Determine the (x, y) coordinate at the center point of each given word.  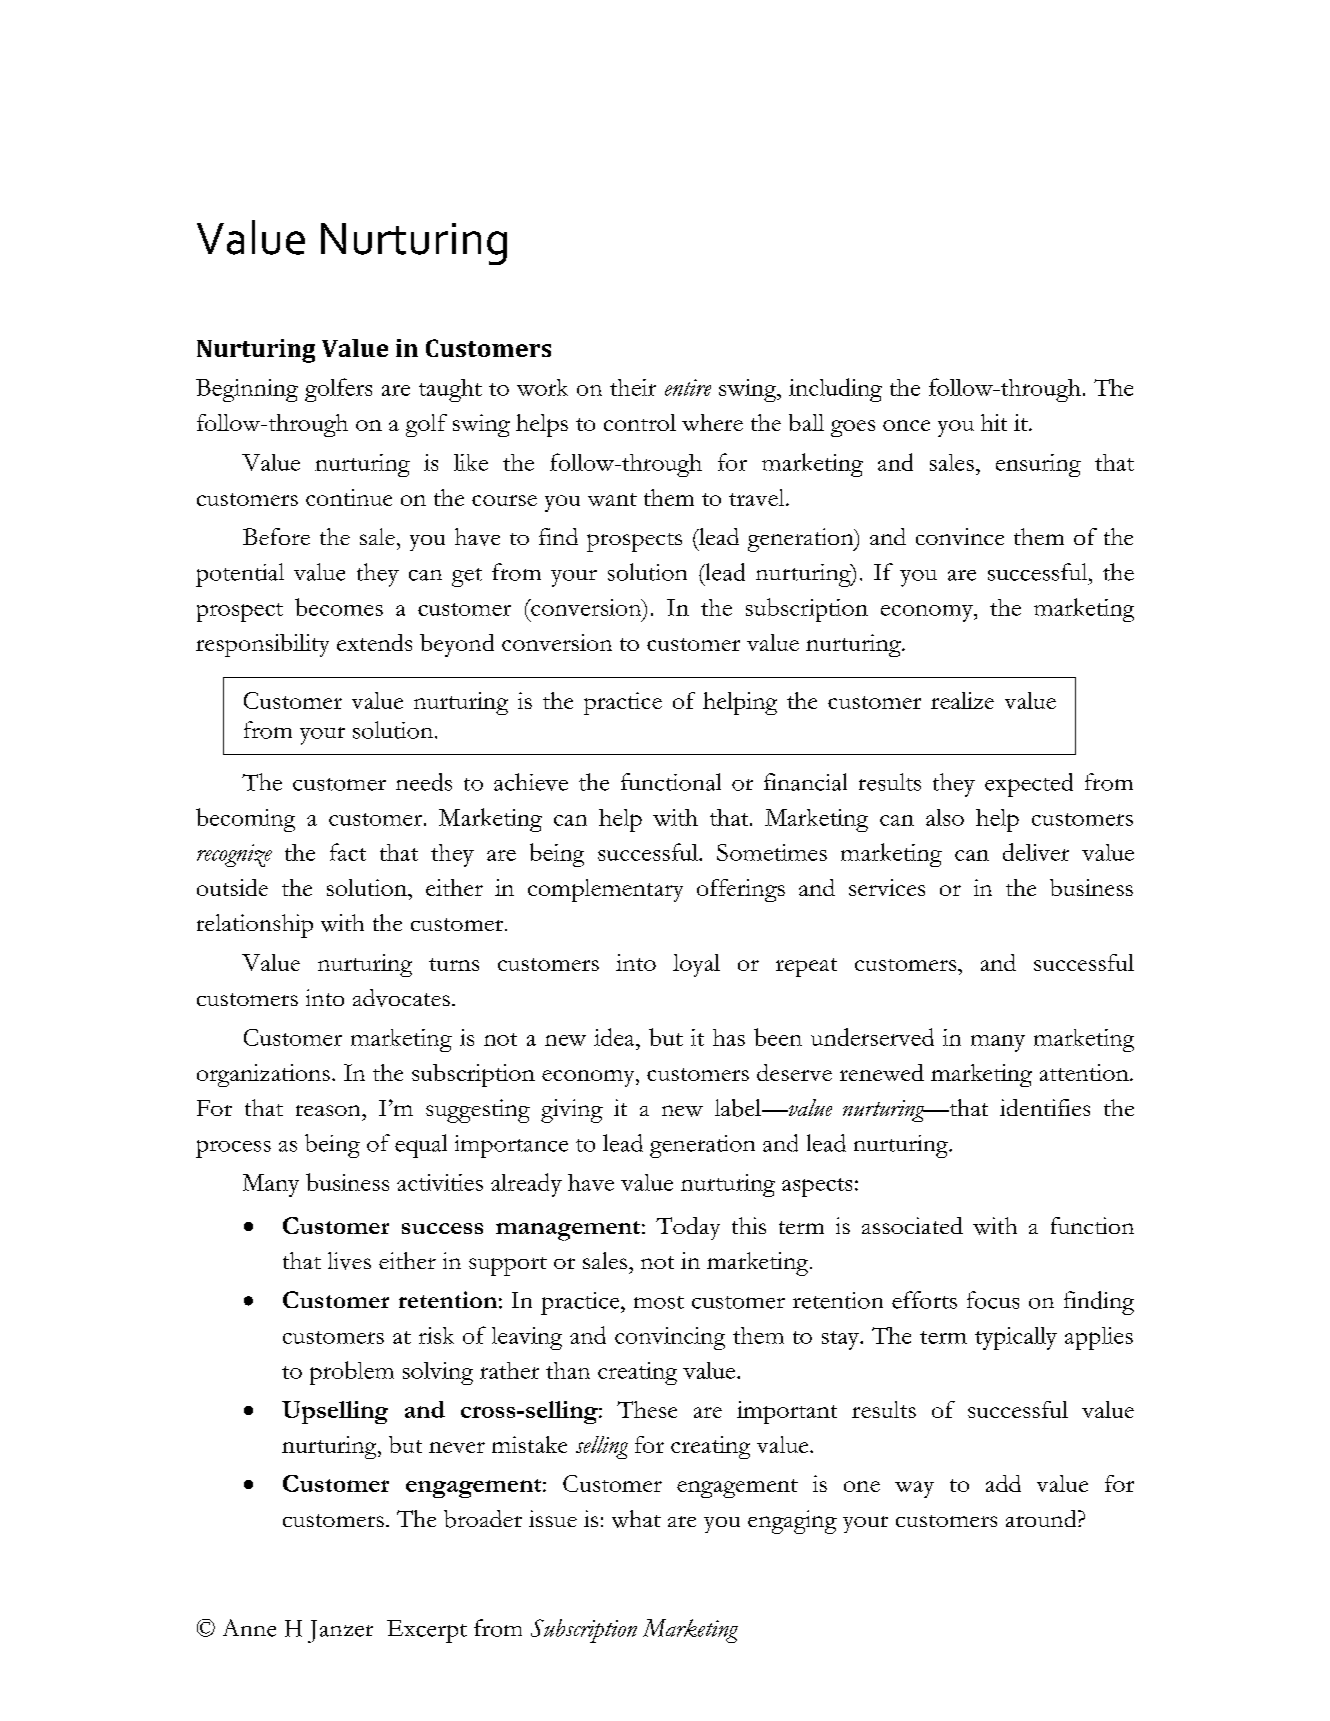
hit (994, 422)
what (636, 1519)
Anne (249, 1628)
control (640, 422)
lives (349, 1261)
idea (615, 1037)
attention (1085, 1072)
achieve (531, 782)
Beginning (247, 390)
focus (993, 1300)
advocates (401, 998)
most (659, 1302)
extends (374, 642)
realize (962, 700)
